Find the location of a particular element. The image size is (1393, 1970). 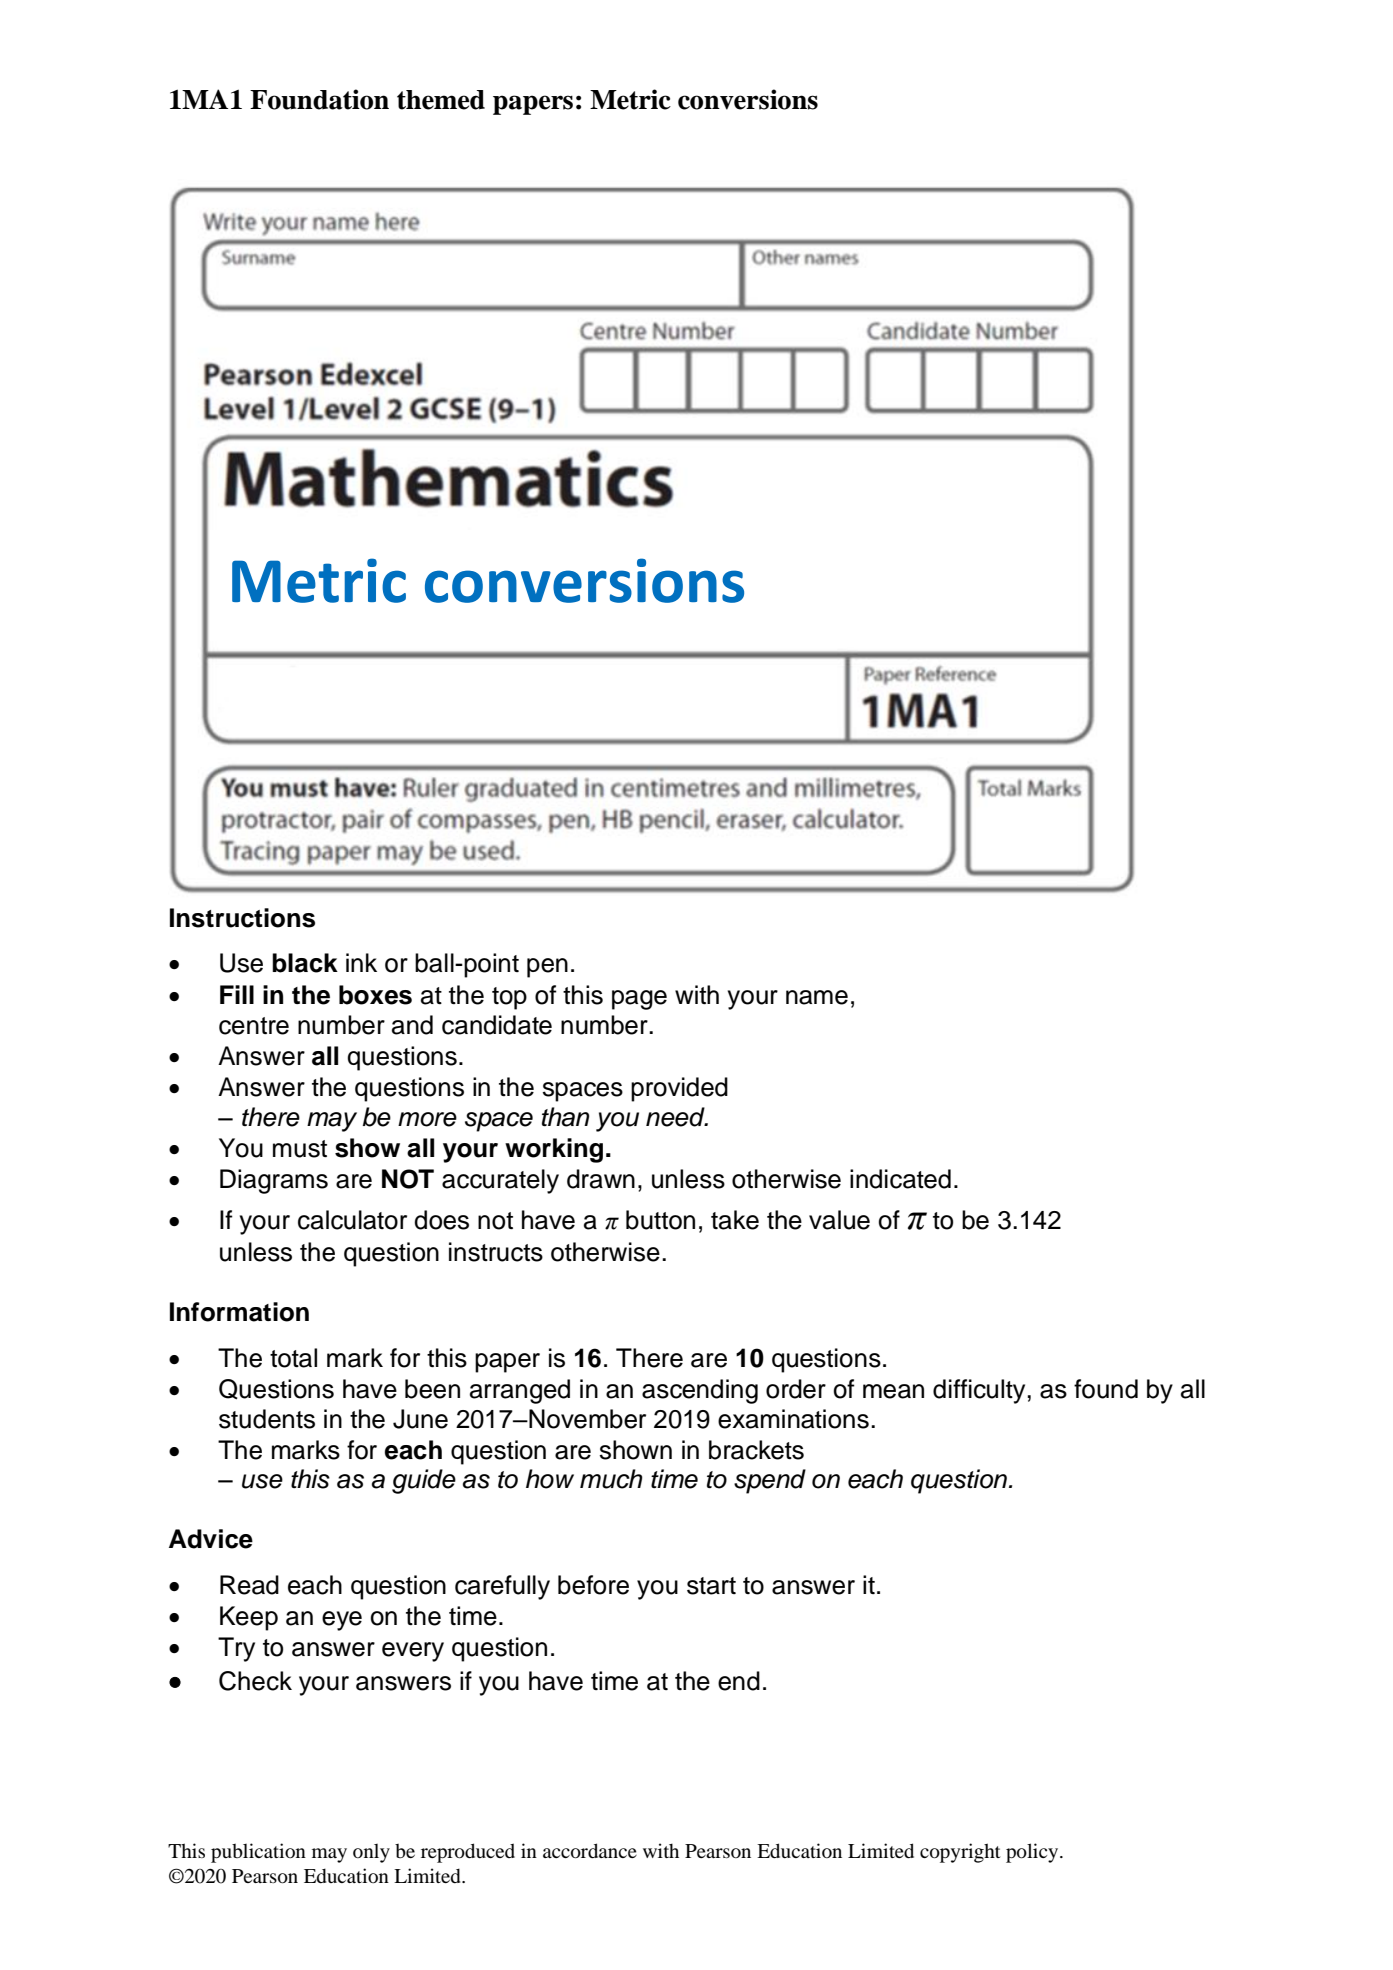

page is located at coordinates (639, 1000).
